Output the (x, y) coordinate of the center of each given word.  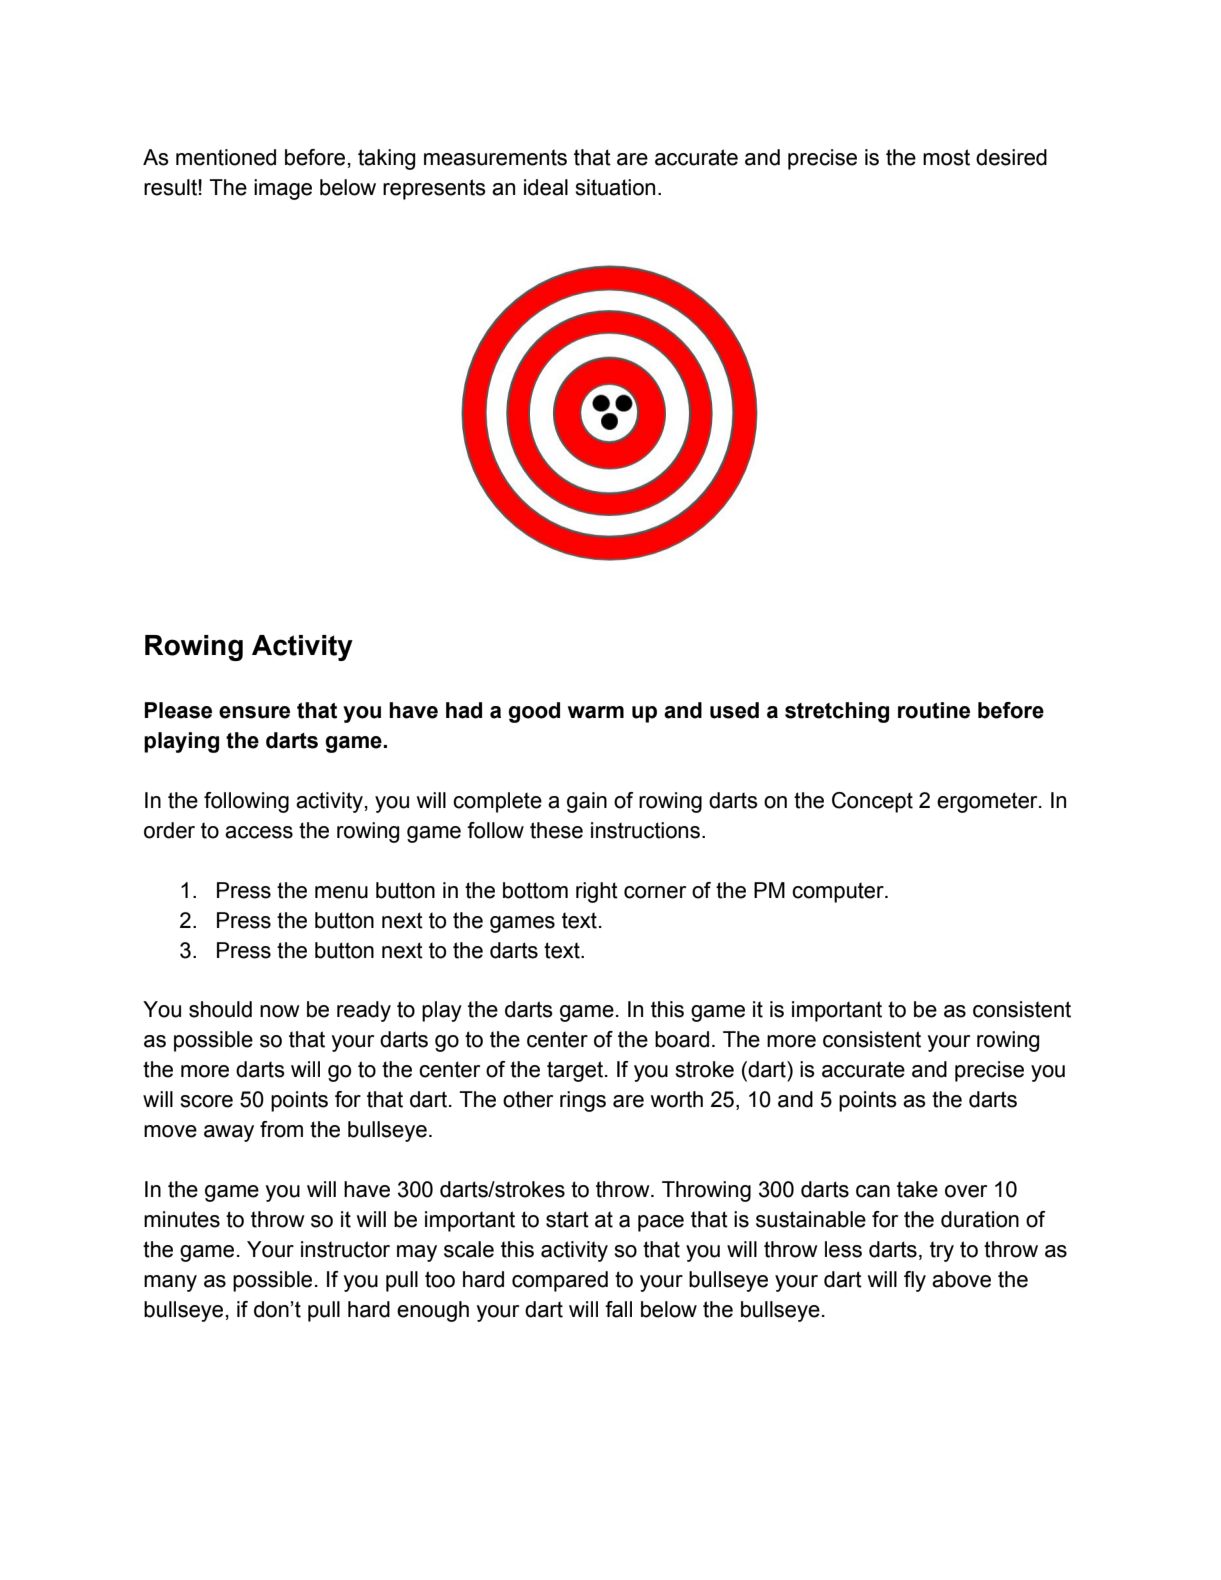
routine (934, 710)
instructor (345, 1249)
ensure (254, 712)
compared (560, 1281)
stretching (837, 712)
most (946, 157)
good (534, 712)
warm (596, 712)
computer (839, 892)
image (283, 189)
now (280, 1011)
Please (178, 710)
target (576, 1071)
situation (615, 187)
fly (915, 1281)
